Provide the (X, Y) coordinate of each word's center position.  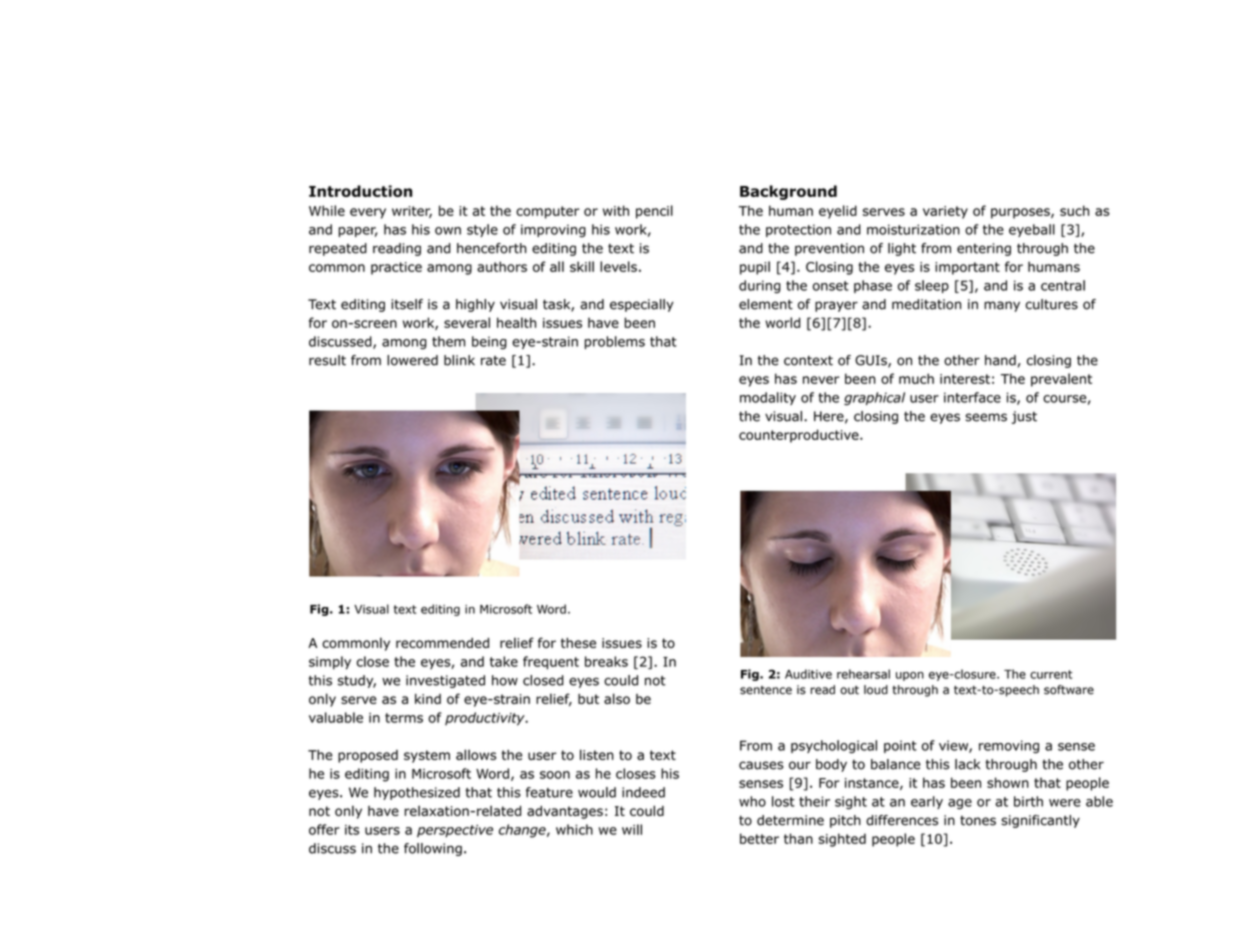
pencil (654, 212)
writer (412, 212)
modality (768, 398)
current (1051, 674)
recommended (442, 643)
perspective (455, 831)
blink (459, 360)
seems (986, 417)
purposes (1021, 213)
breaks (606, 661)
